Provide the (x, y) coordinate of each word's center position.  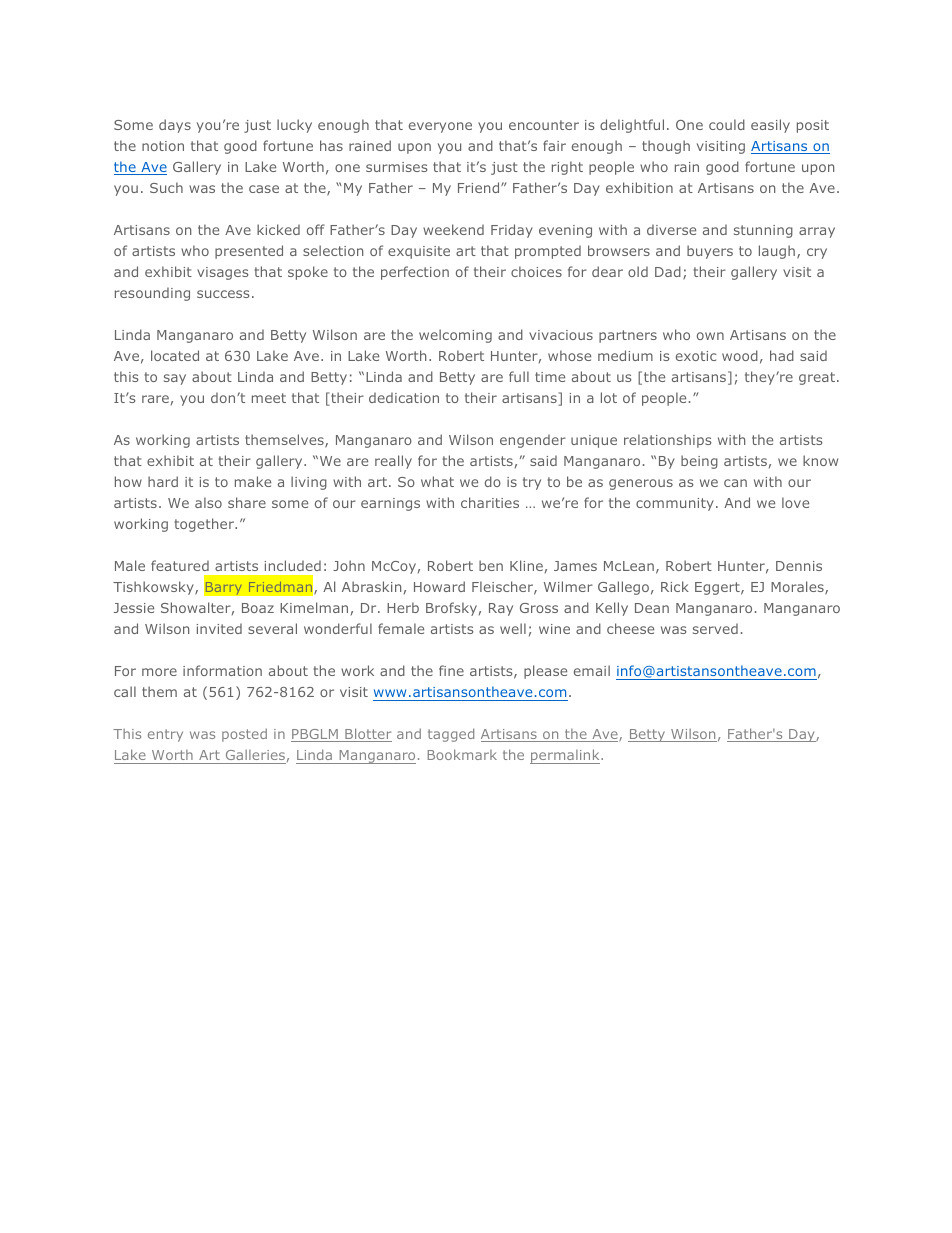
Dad (668, 271)
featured (180, 565)
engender (533, 441)
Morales (798, 588)
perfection (415, 273)
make (253, 481)
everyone (440, 127)
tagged (451, 735)
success (223, 294)
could (727, 124)
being (699, 462)
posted (244, 735)
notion (163, 146)
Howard (439, 586)
